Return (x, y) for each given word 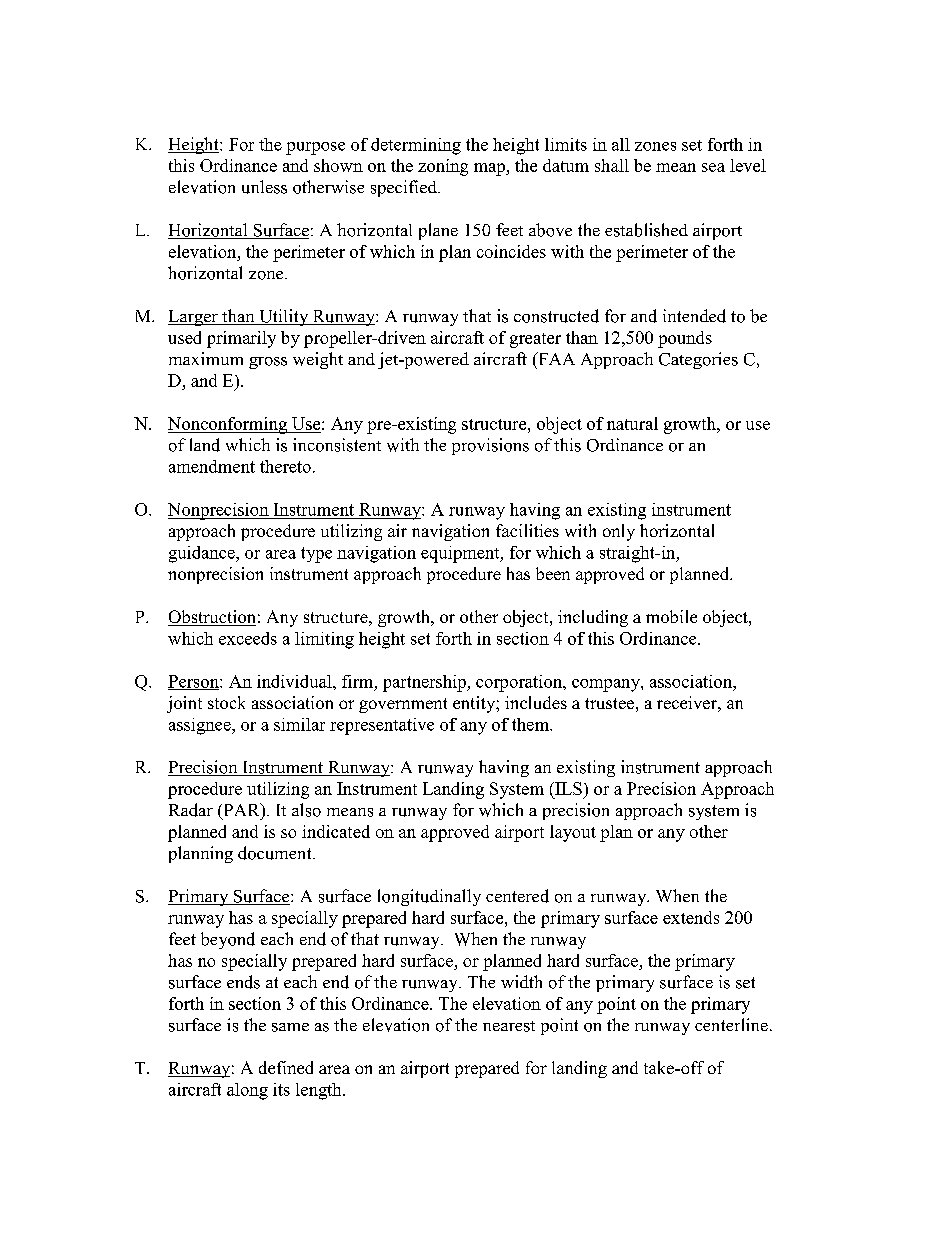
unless (264, 187)
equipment (461, 554)
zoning (443, 167)
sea (713, 167)
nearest (509, 1026)
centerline (731, 1024)
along (247, 1091)
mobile (671, 616)
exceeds (248, 638)
